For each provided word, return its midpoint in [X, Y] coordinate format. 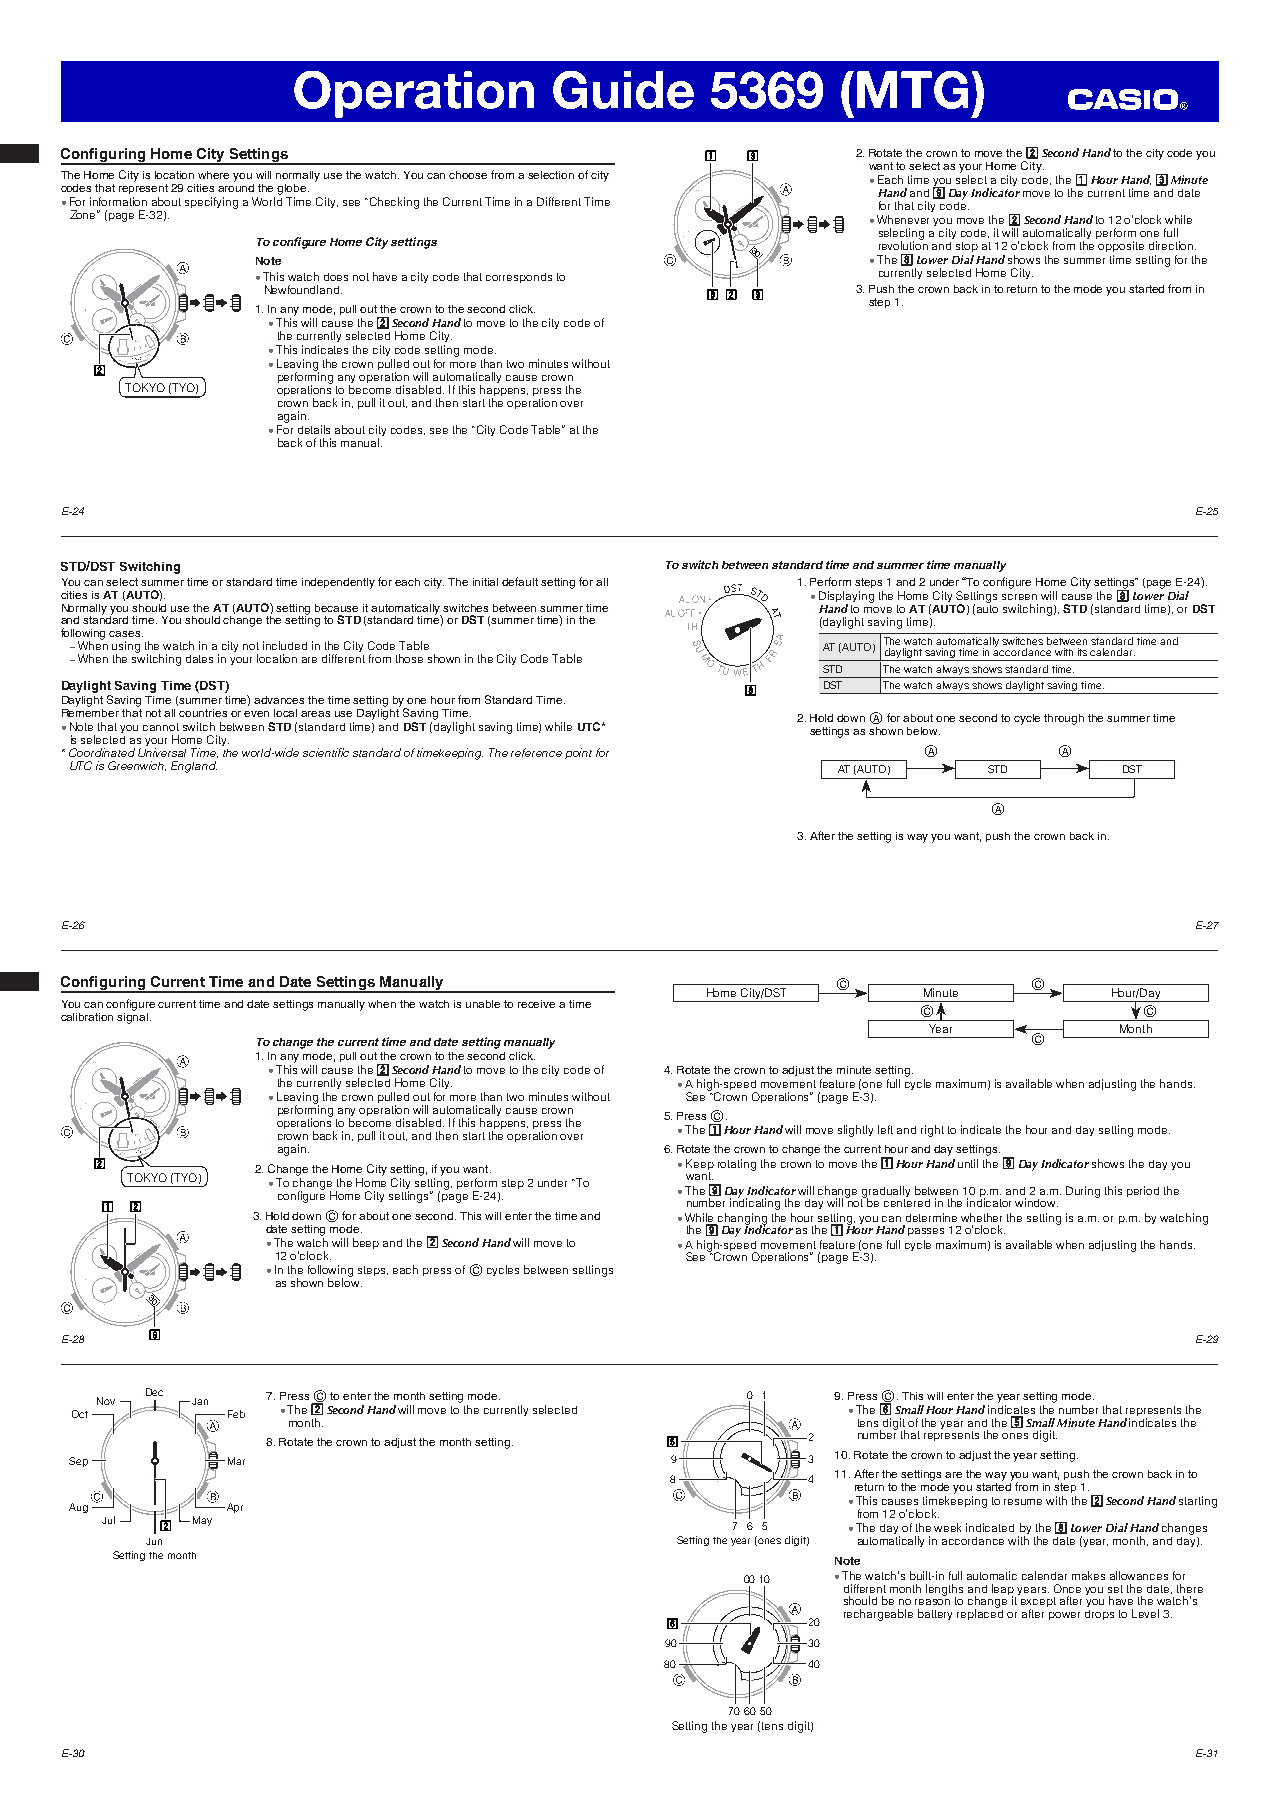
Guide [623, 90]
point [578, 753]
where [213, 175]
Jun [154, 1541]
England [194, 767]
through [1064, 719]
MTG [912, 90]
